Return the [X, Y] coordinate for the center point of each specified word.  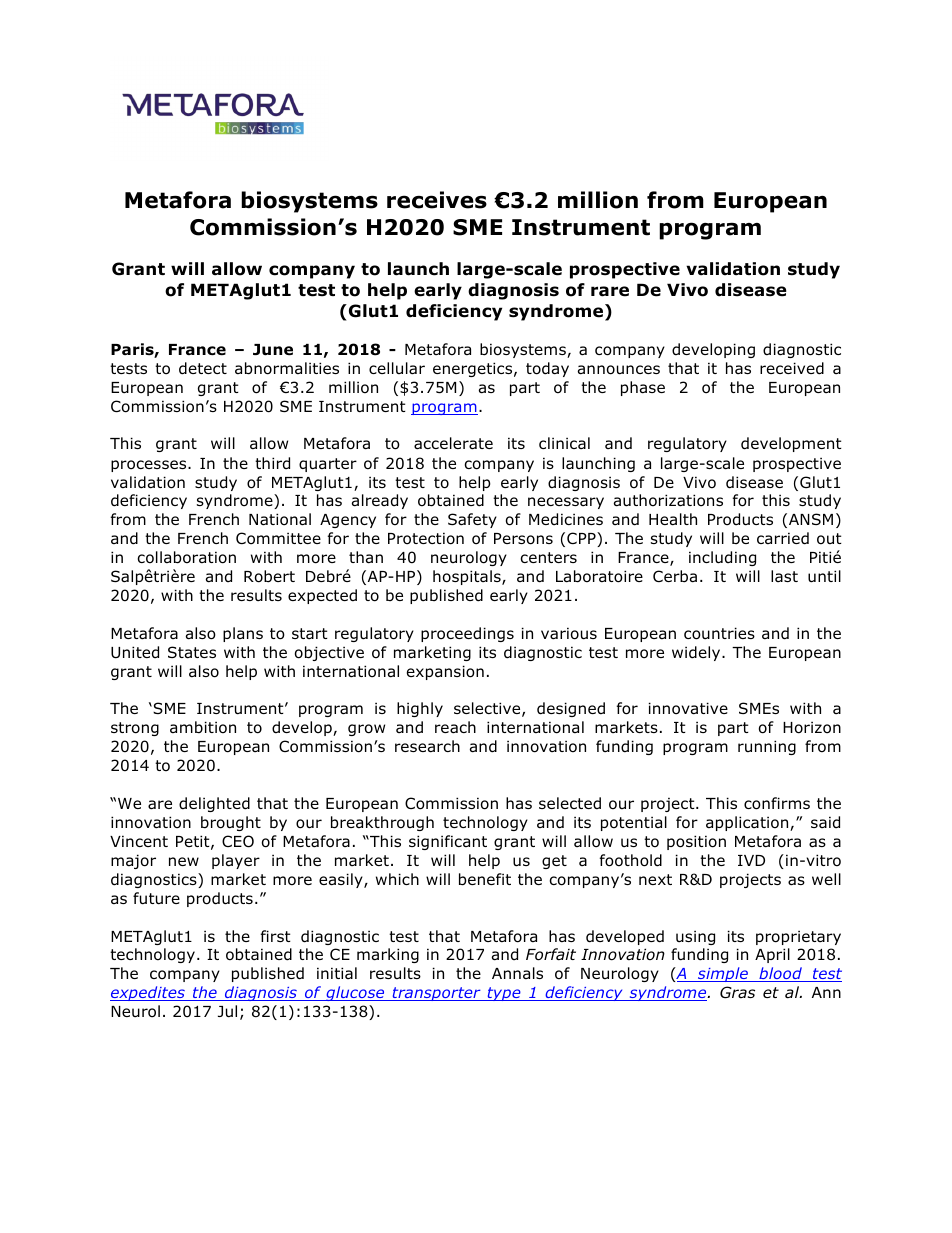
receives [437, 200]
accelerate [453, 443]
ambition [203, 727]
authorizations [668, 500]
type [504, 994]
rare [610, 291]
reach [455, 727]
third [272, 463]
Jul [227, 1011]
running [767, 747]
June [273, 350]
